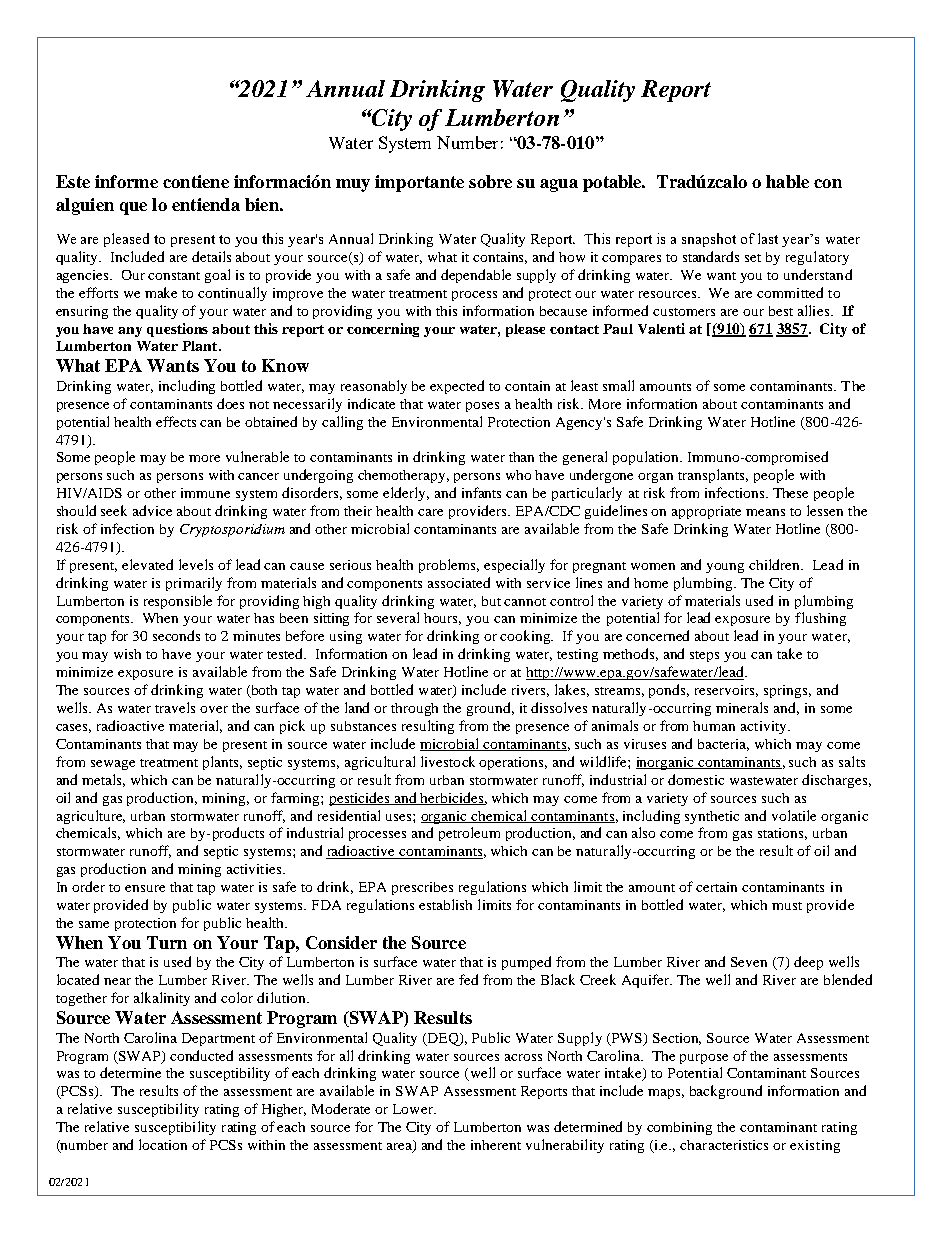  What do you see at coordinates (768, 238) in the image?
I see `last` at bounding box center [768, 238].
